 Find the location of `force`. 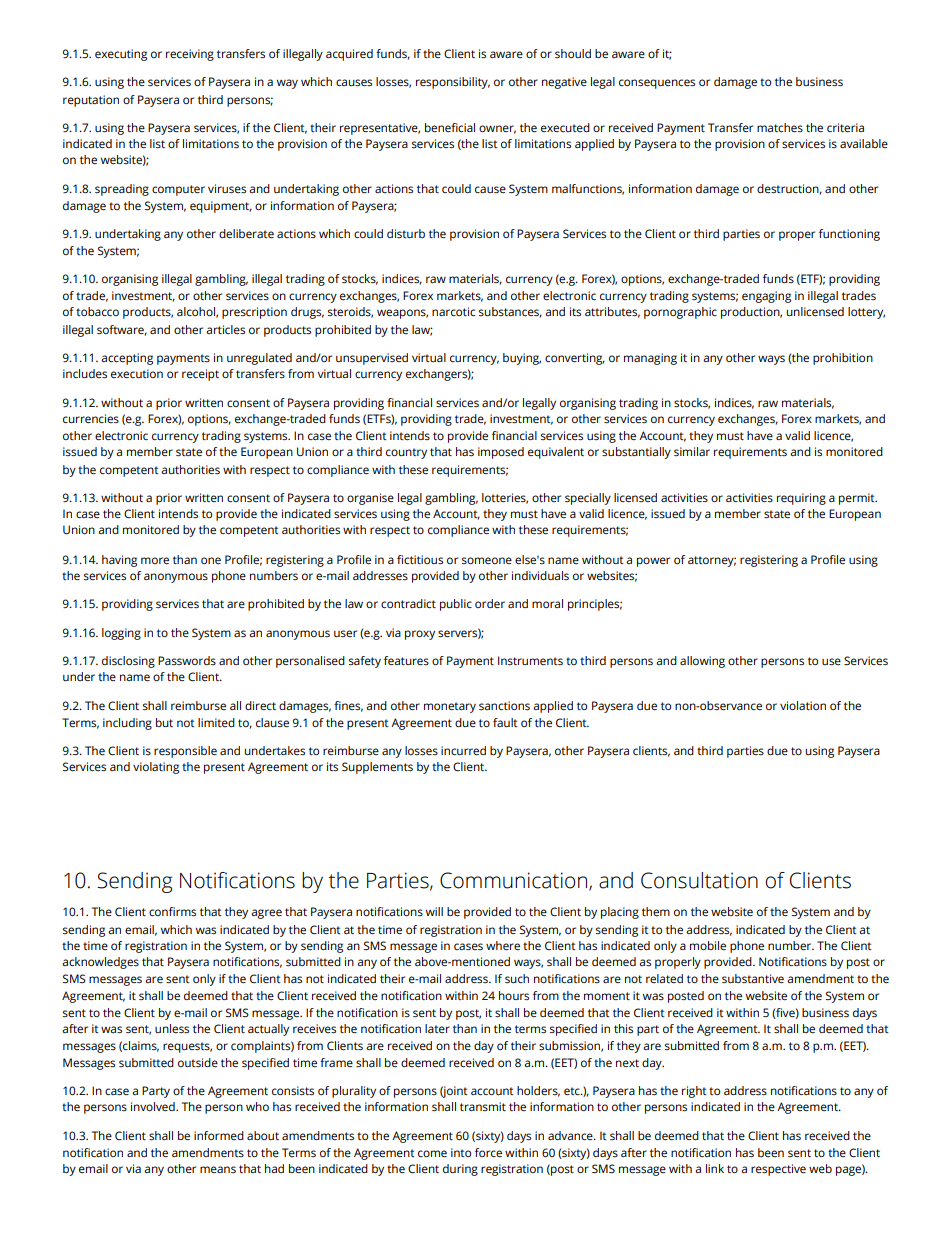

force is located at coordinates (488, 1152).
